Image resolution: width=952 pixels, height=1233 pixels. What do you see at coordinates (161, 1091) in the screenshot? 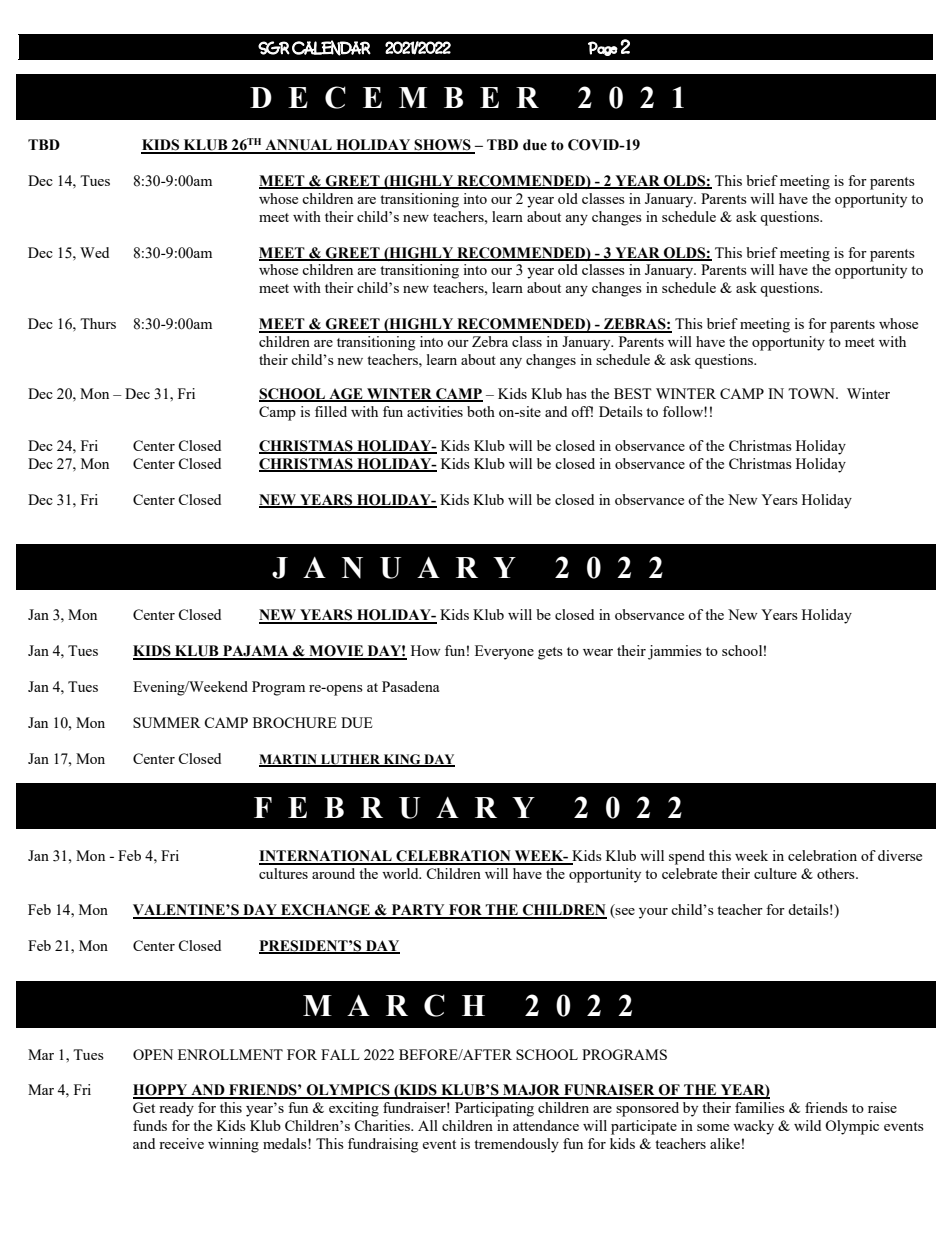
I see `HOPPY` at bounding box center [161, 1091].
